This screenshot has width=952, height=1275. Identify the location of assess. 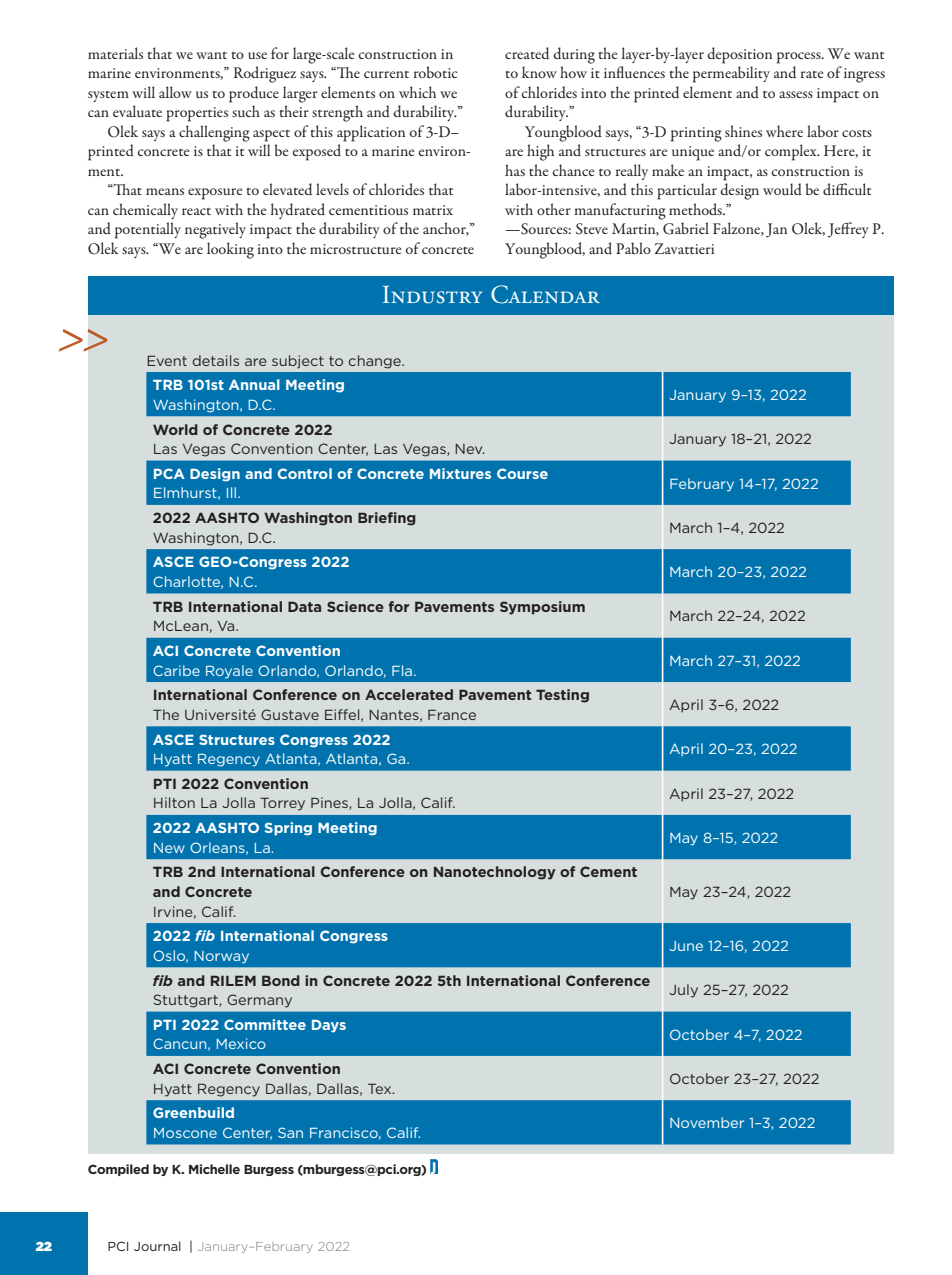
(796, 94).
